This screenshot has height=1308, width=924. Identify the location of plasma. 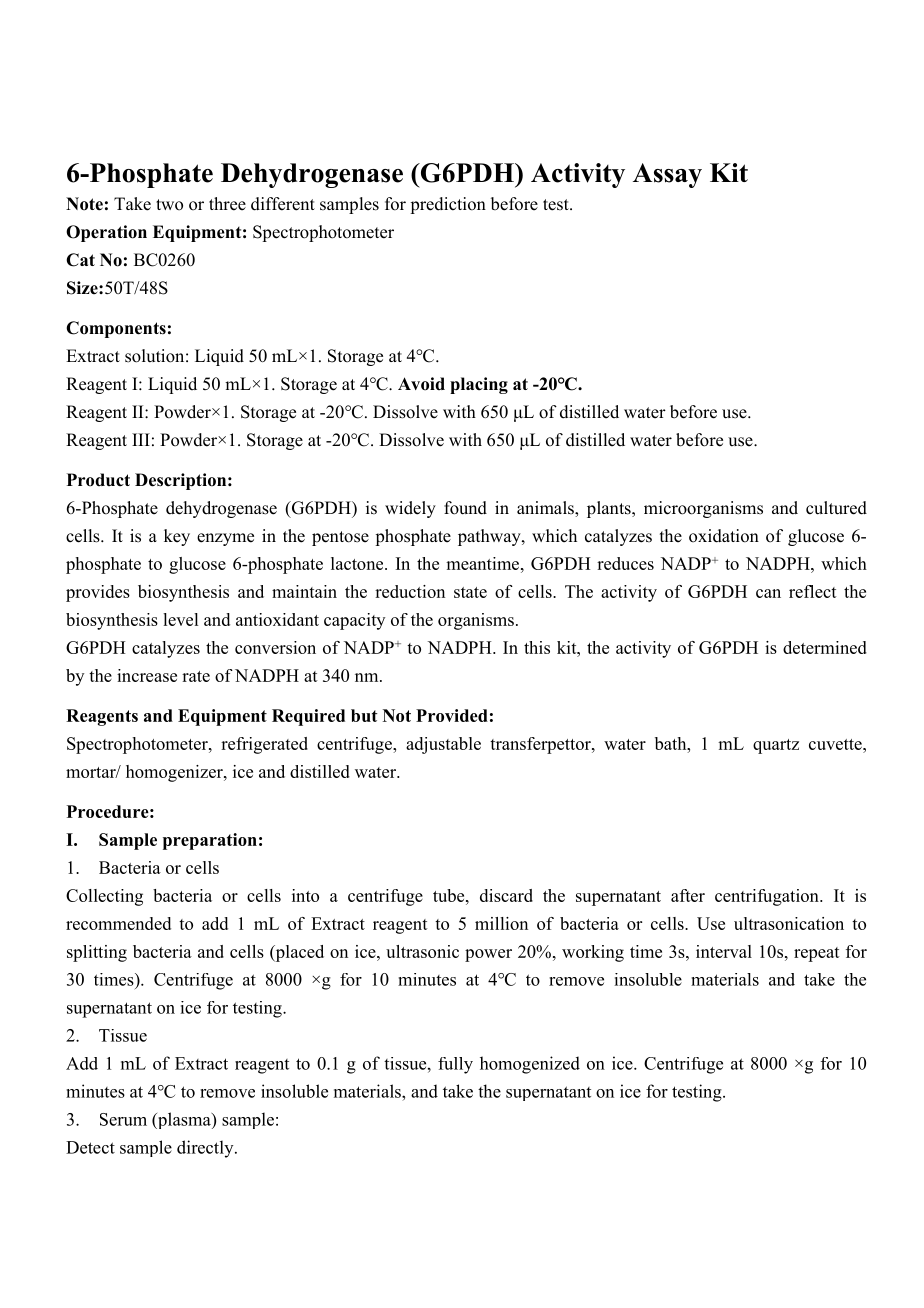
(184, 1120).
